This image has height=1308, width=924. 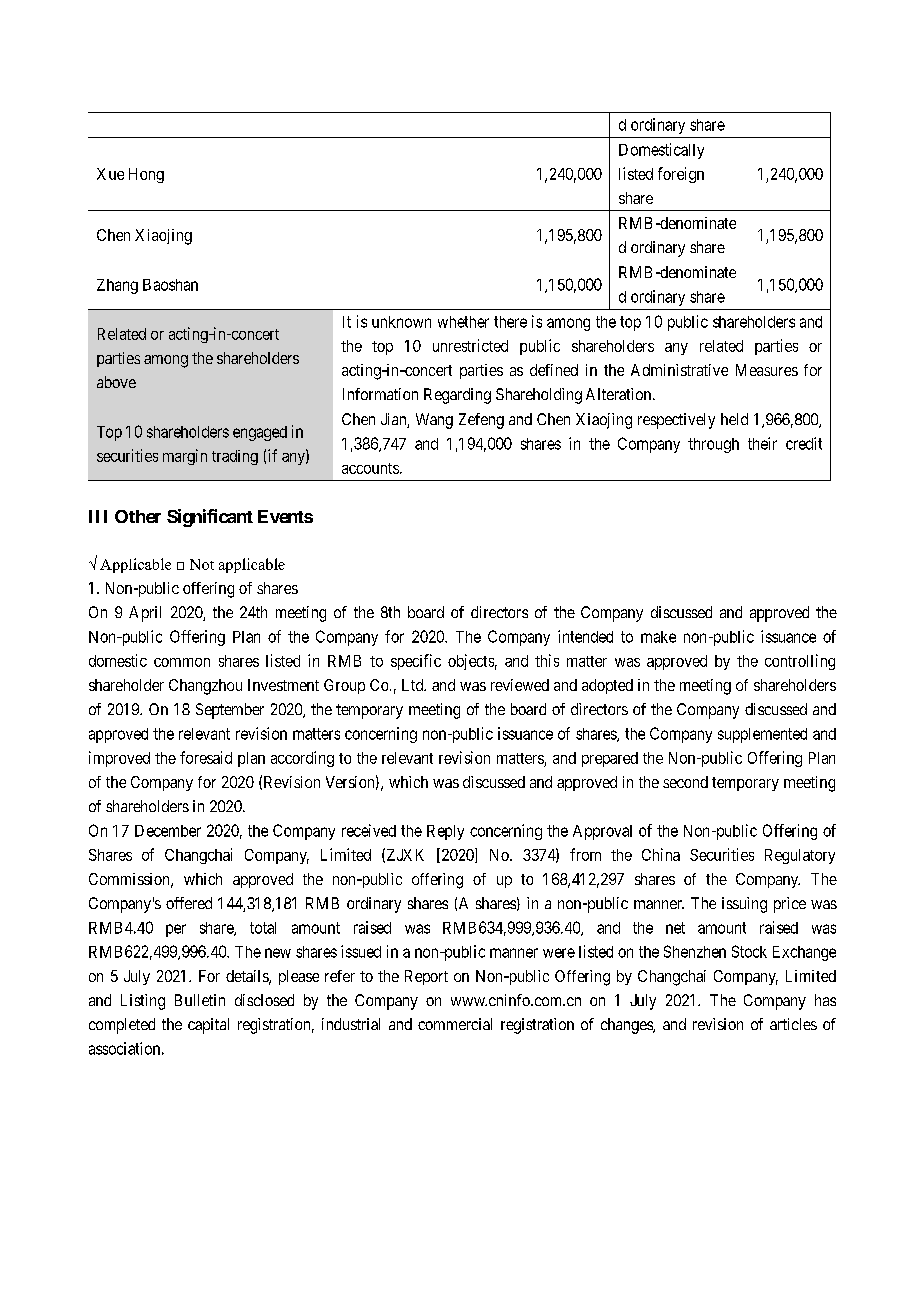 What do you see at coordinates (681, 175) in the image?
I see `foreign` at bounding box center [681, 175].
